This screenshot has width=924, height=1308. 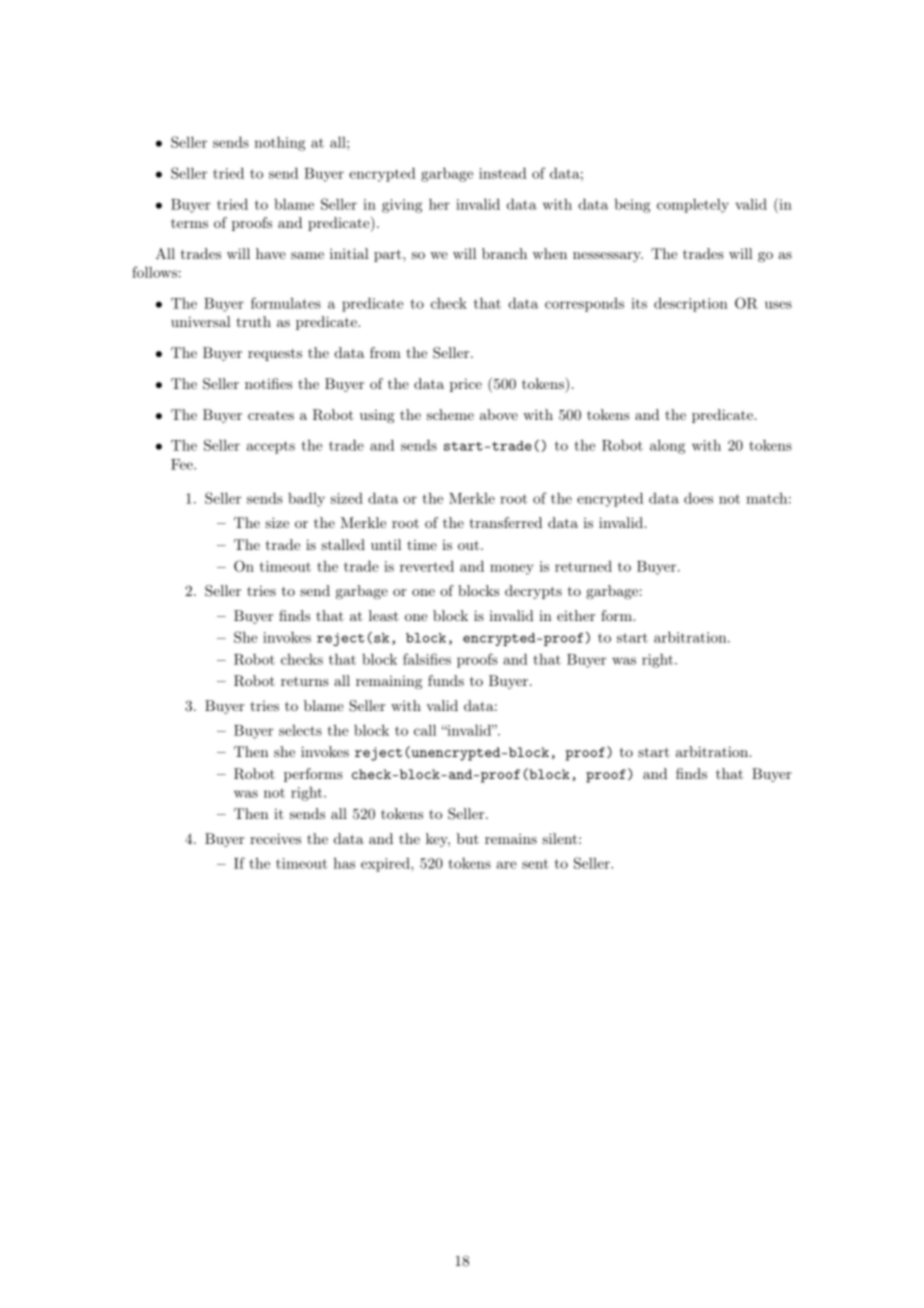 I want to click on badly, so click(x=306, y=499).
